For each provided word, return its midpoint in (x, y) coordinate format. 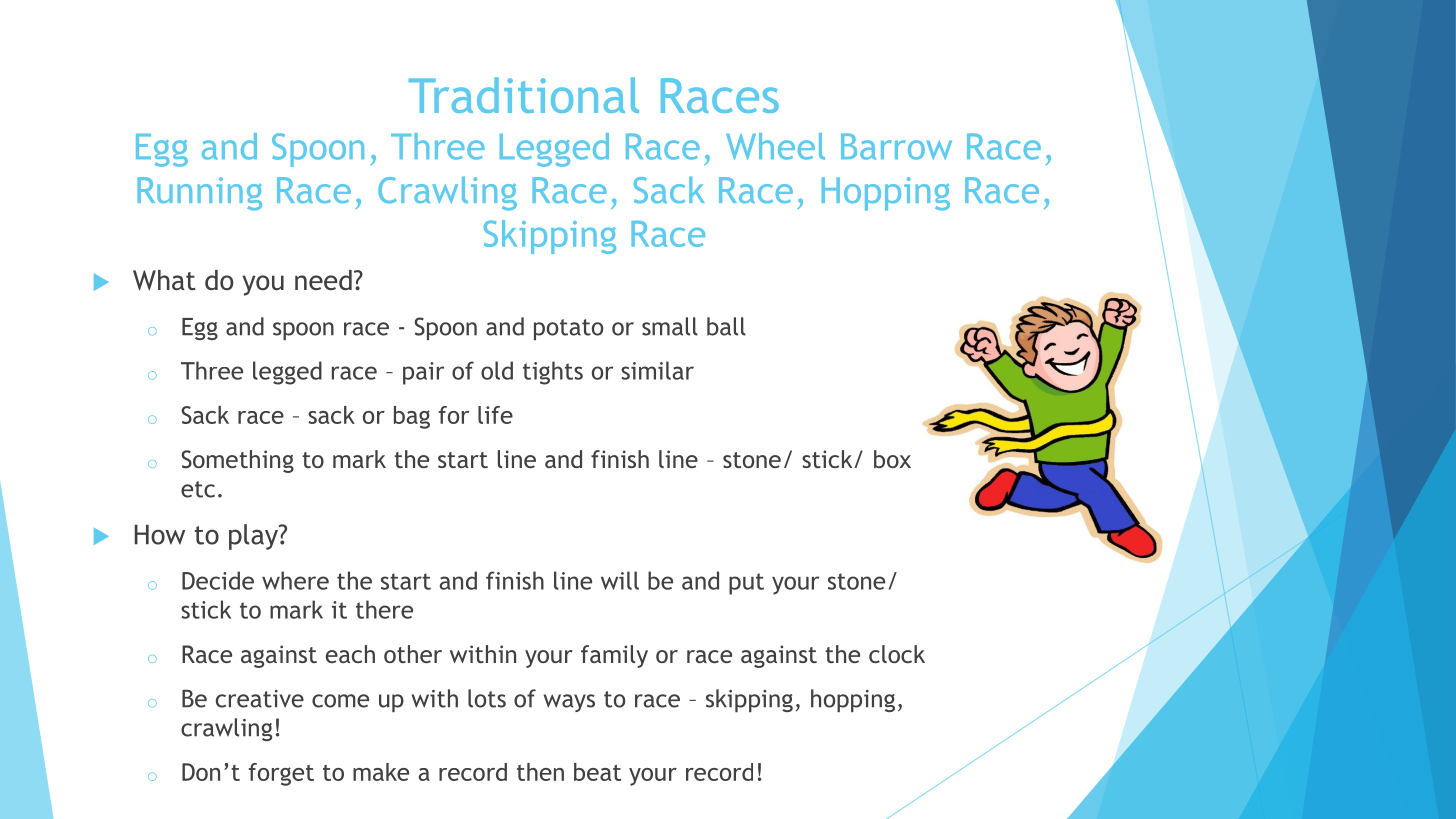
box (892, 459)
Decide (218, 580)
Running (199, 194)
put (746, 584)
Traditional (524, 95)
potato (568, 329)
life (495, 415)
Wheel (775, 146)
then (540, 772)
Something (237, 461)
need (323, 280)
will (620, 580)
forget (281, 774)
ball (726, 326)
